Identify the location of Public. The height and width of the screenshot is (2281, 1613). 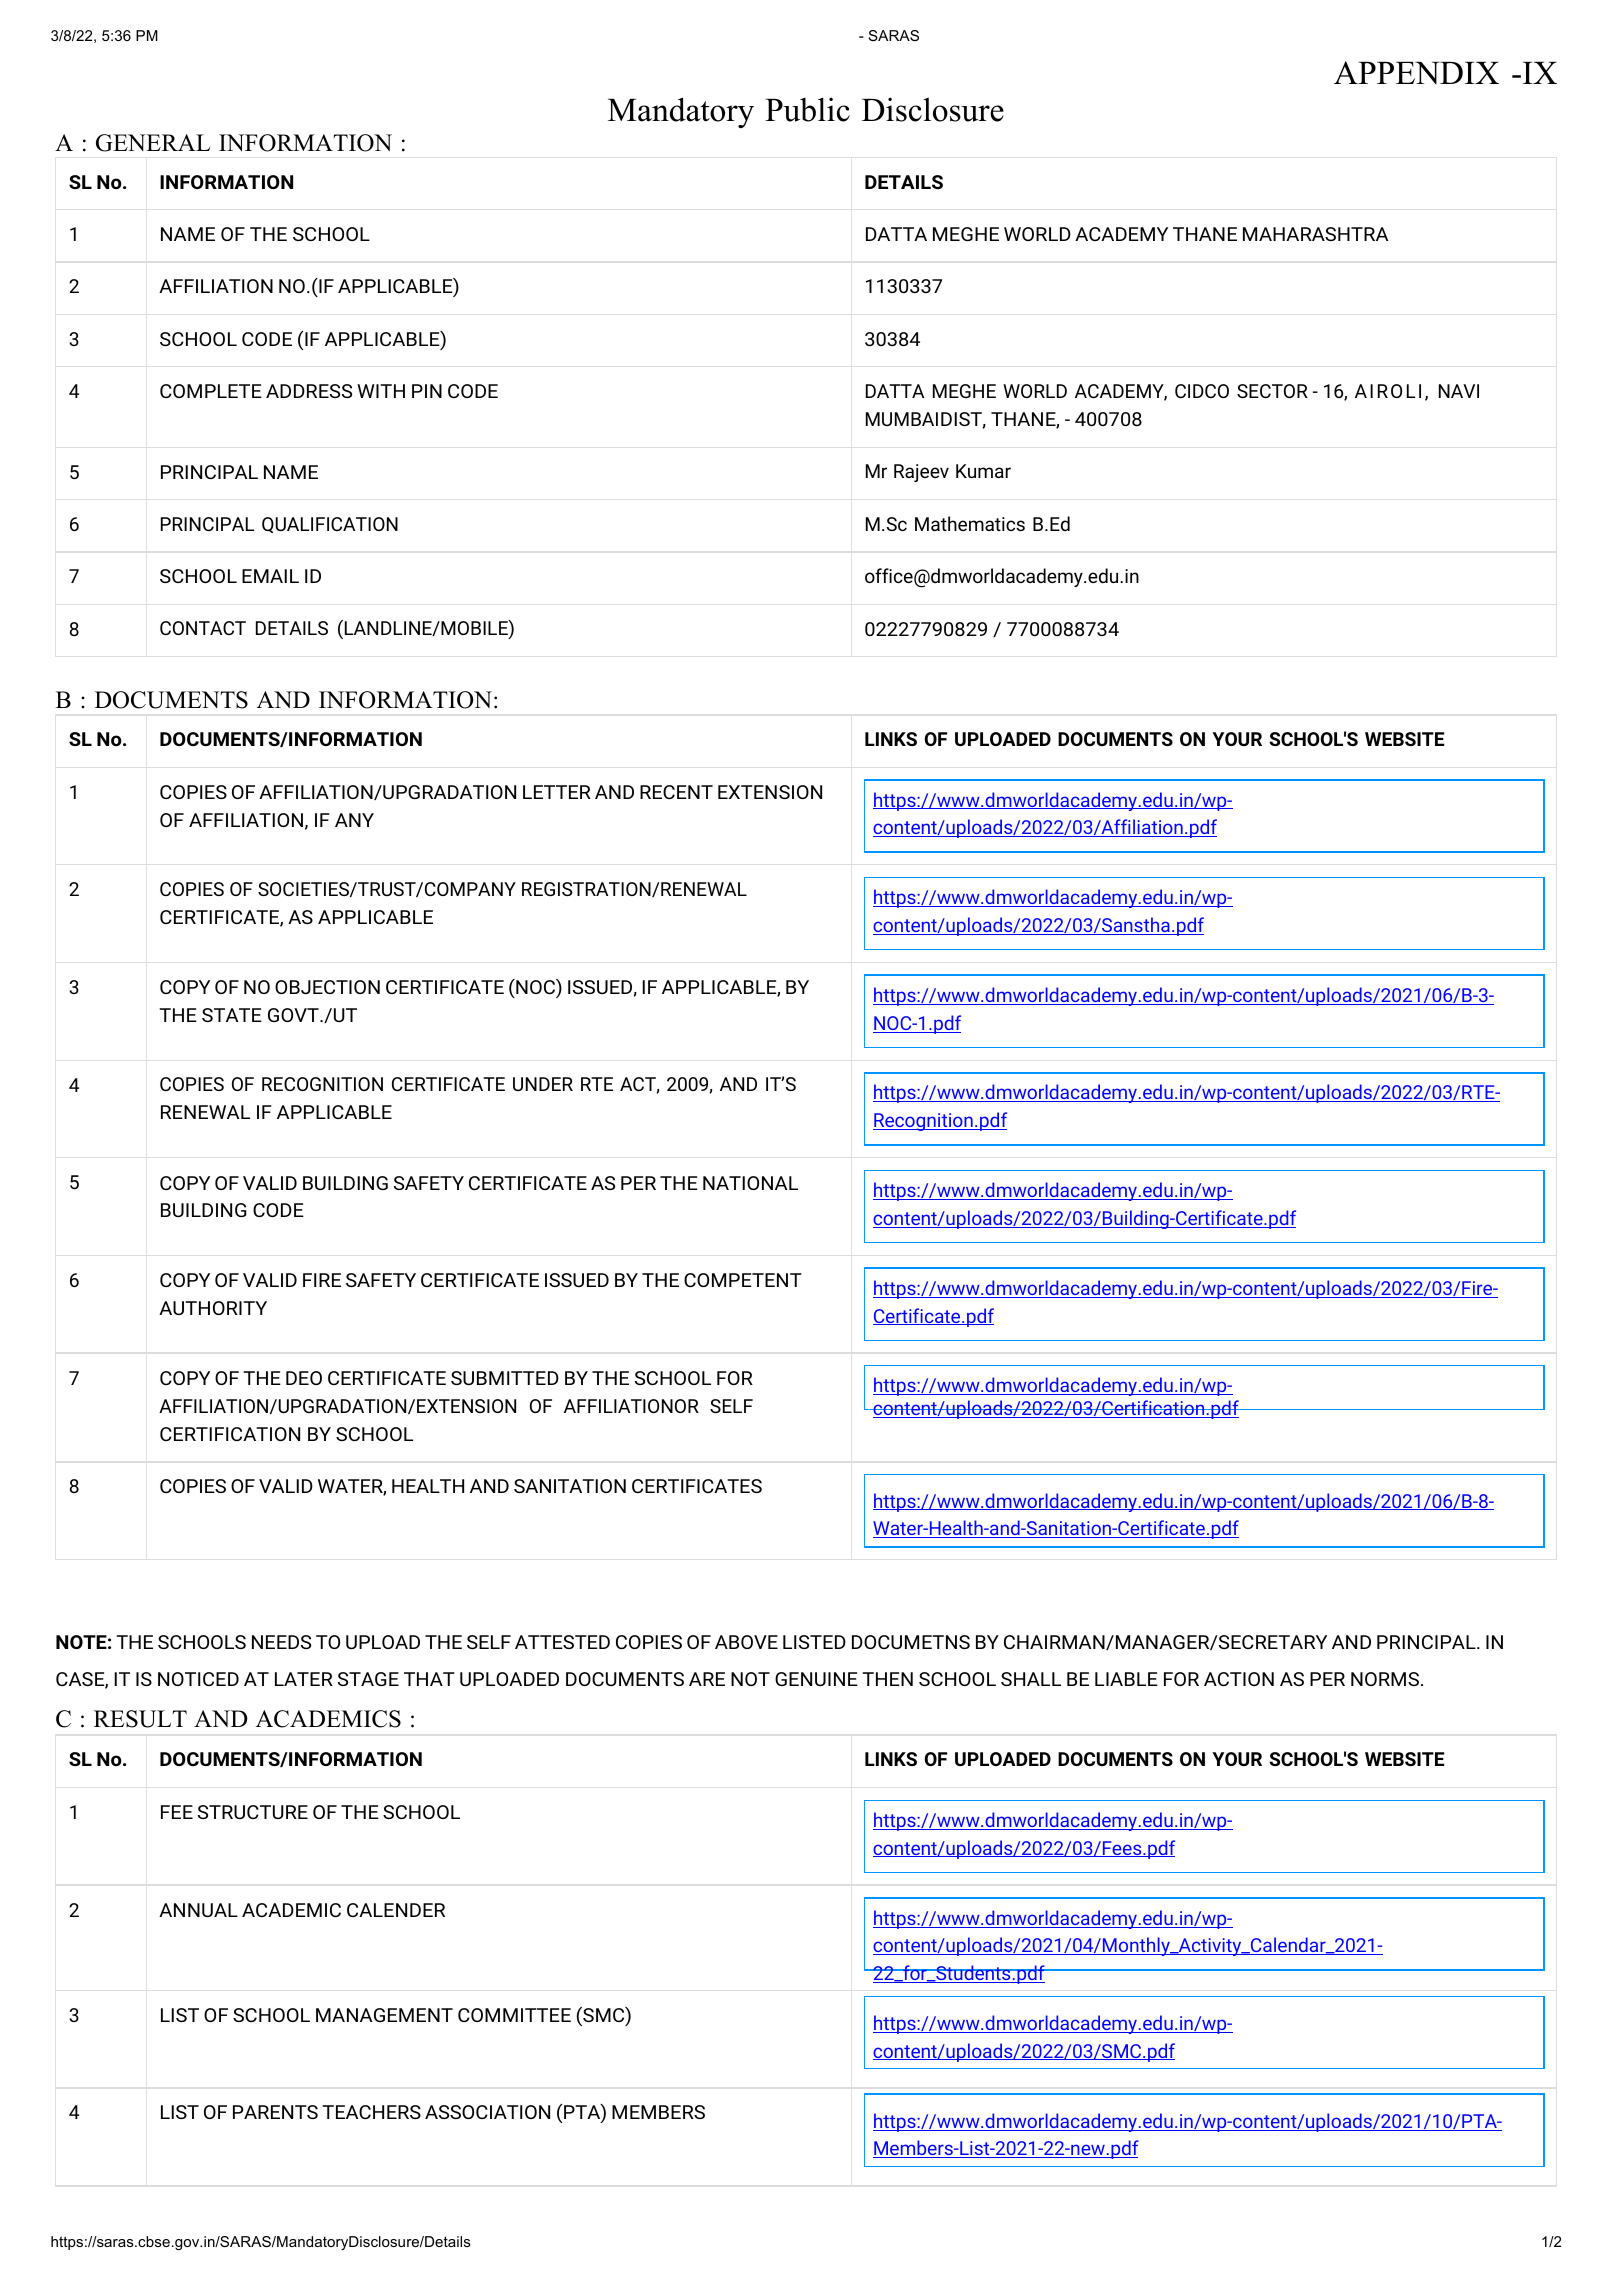
(807, 109).
